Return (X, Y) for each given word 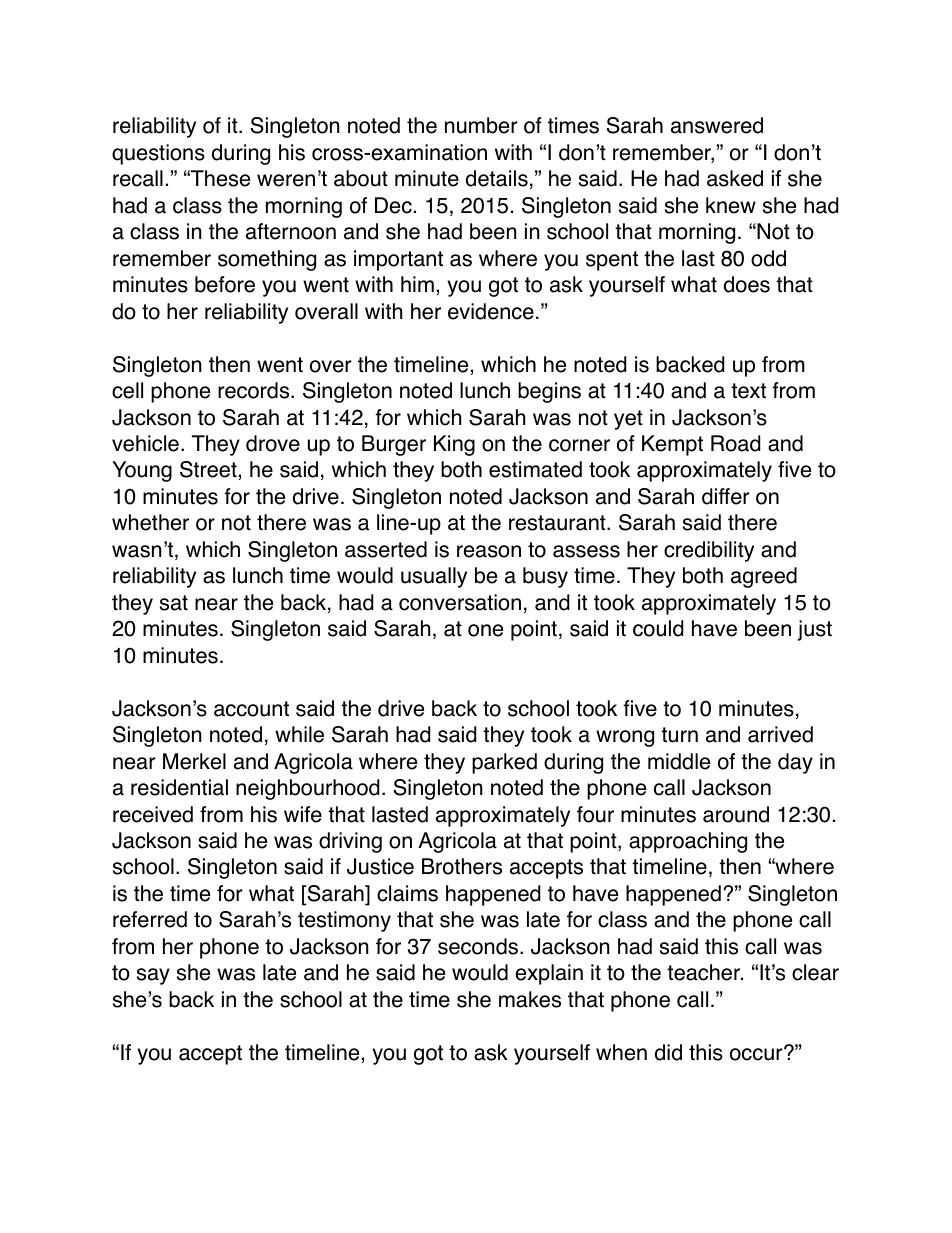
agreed (764, 577)
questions (158, 154)
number (481, 125)
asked (735, 178)
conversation (460, 602)
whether (150, 522)
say (153, 976)
